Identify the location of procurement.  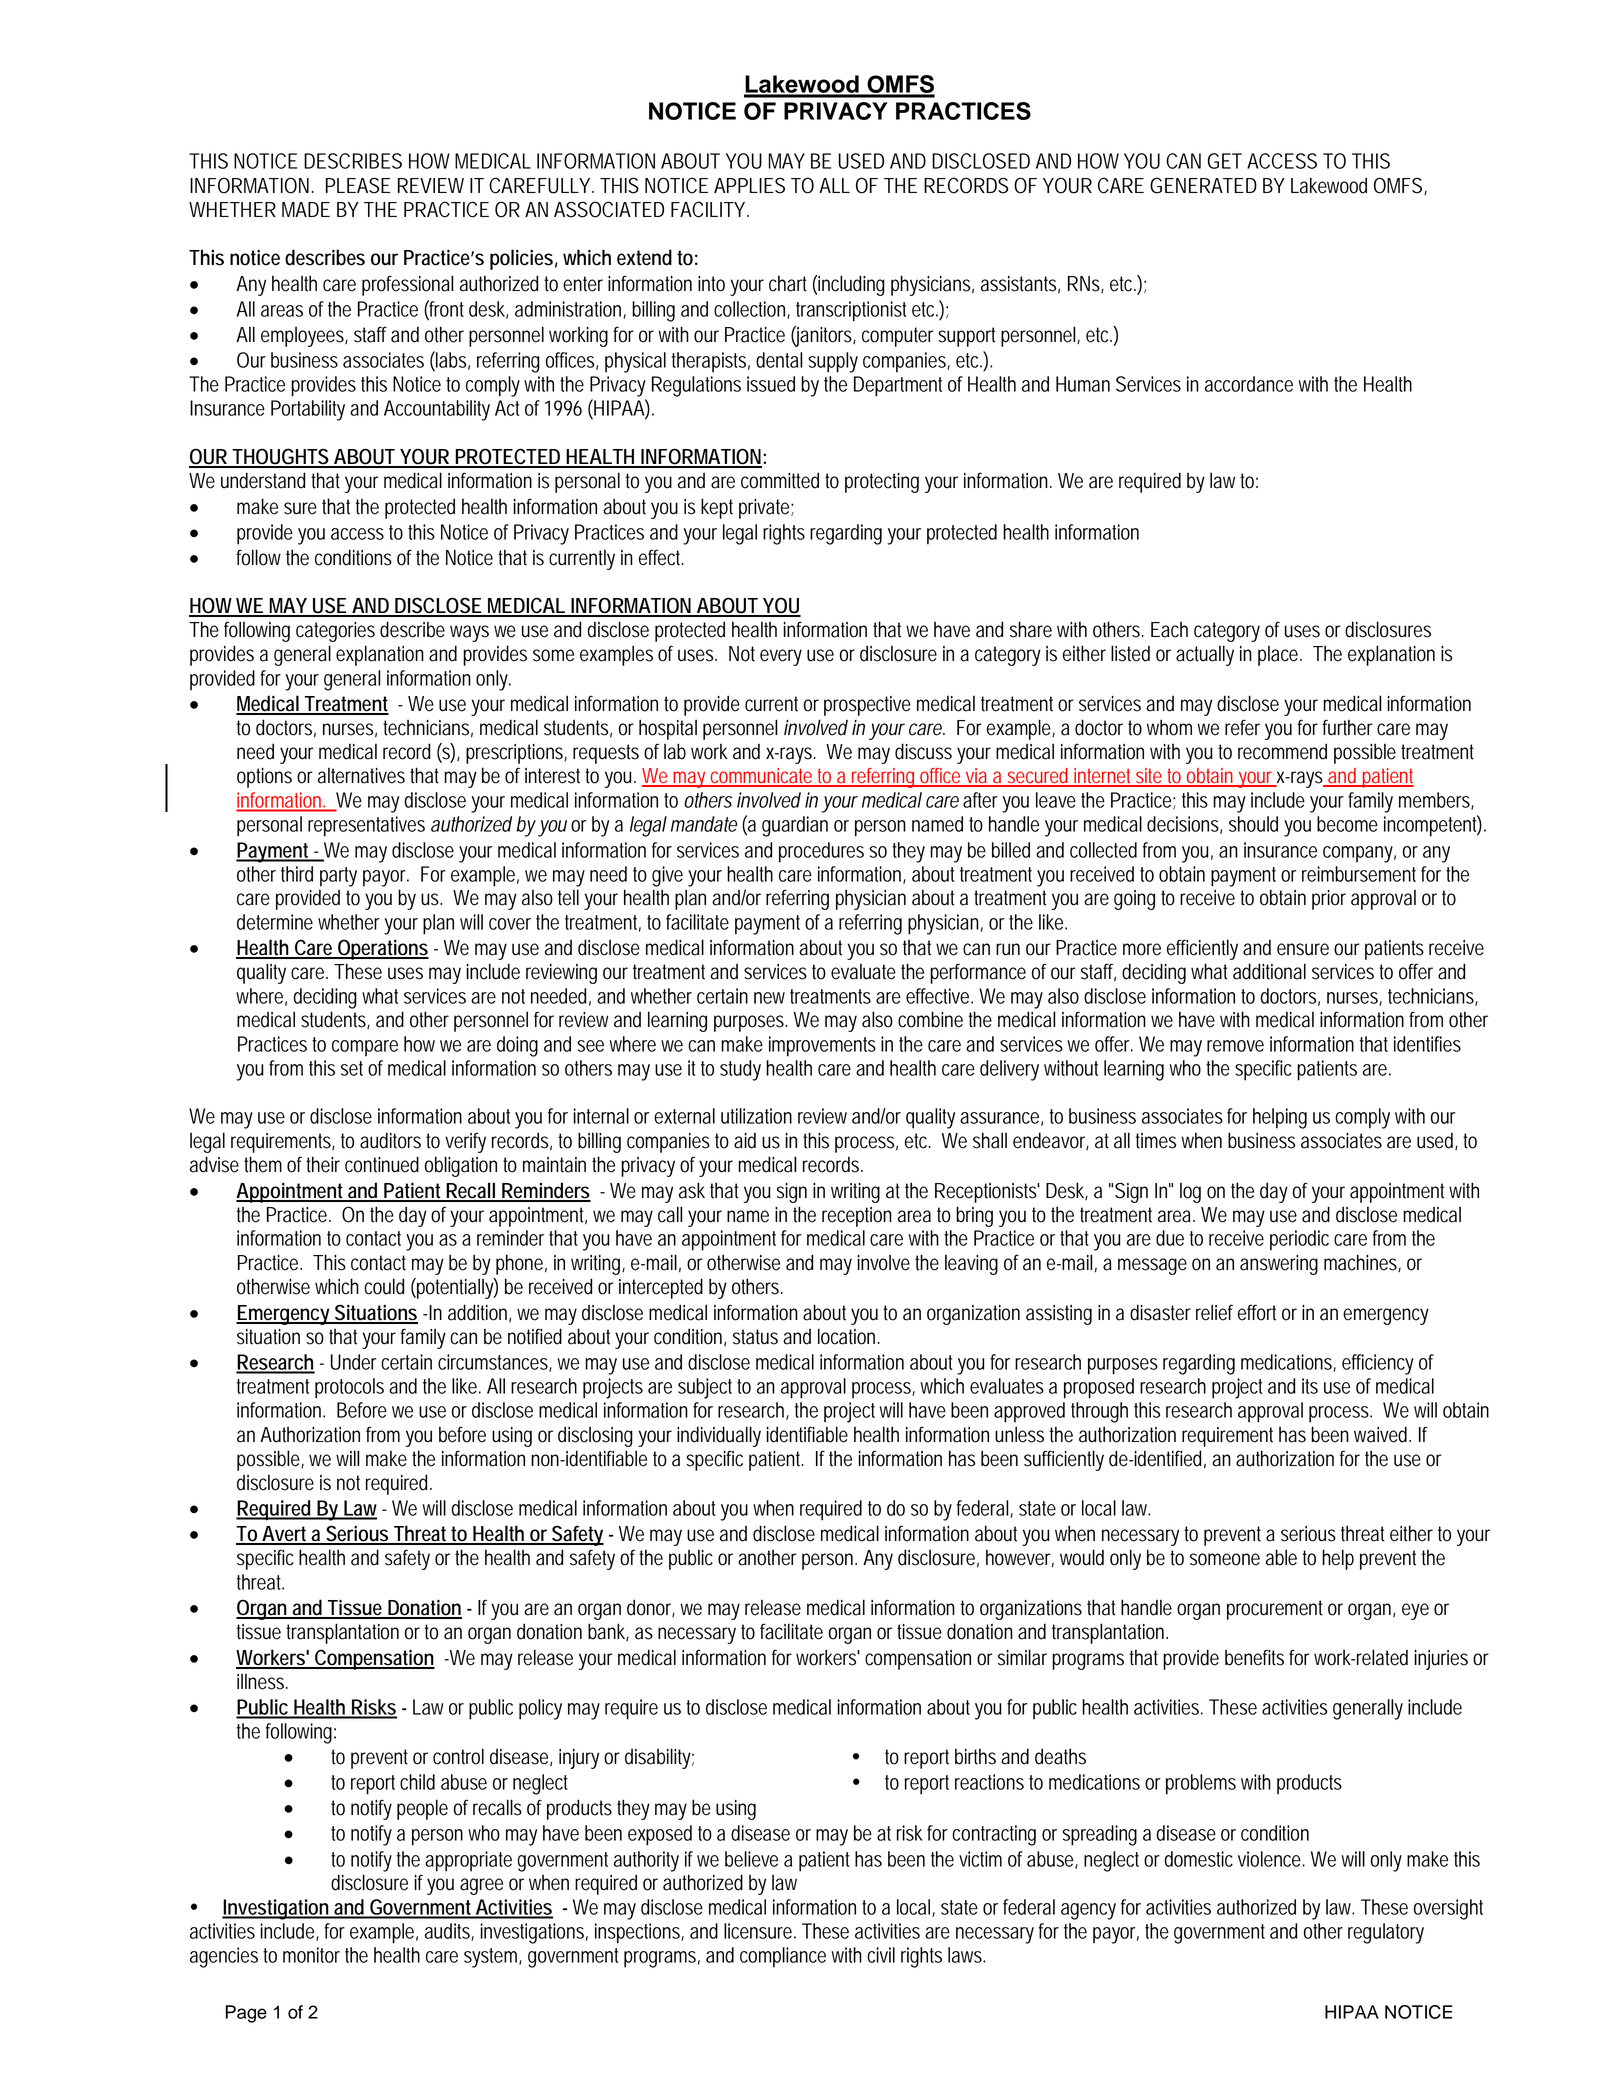
(1275, 1610).
